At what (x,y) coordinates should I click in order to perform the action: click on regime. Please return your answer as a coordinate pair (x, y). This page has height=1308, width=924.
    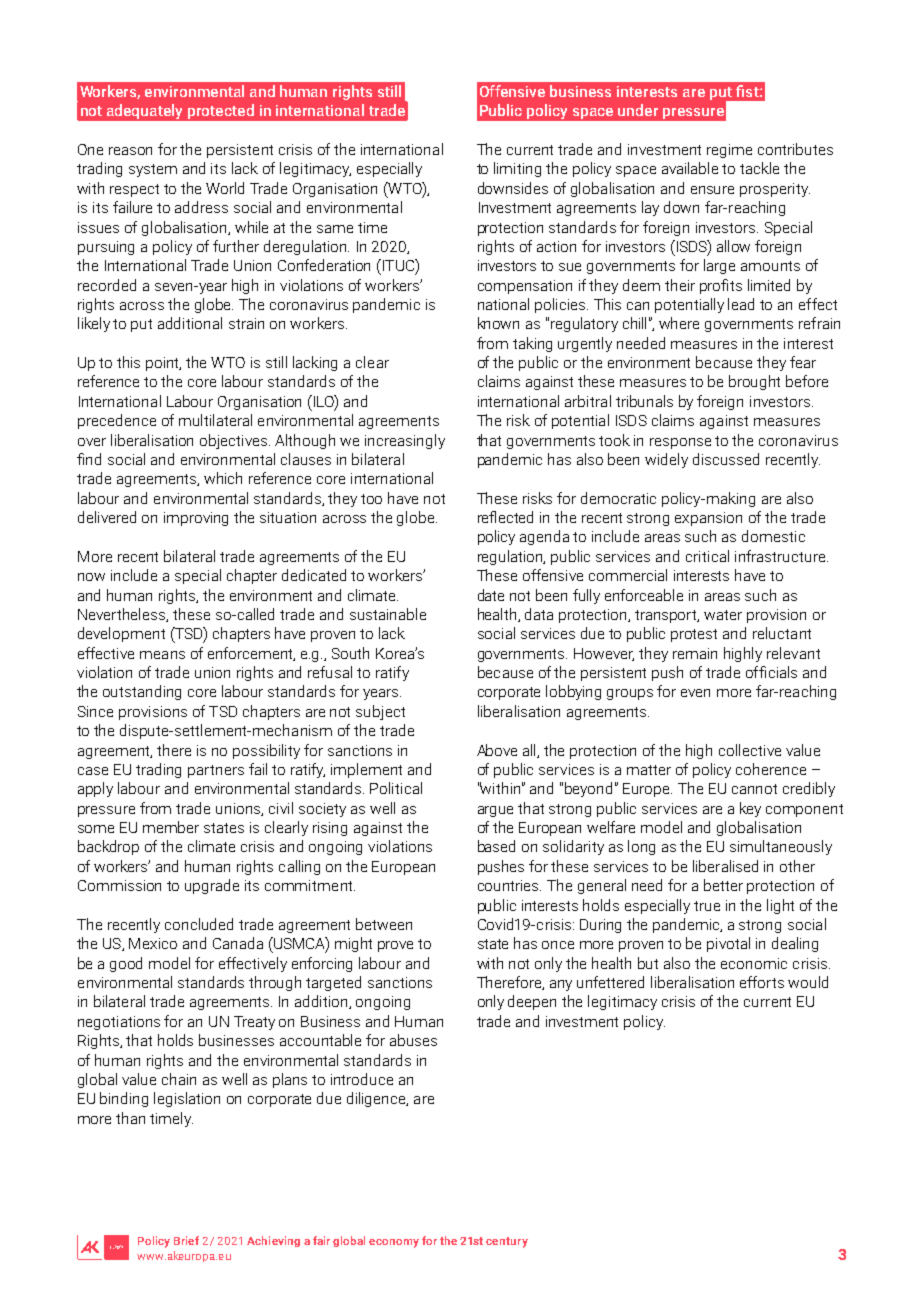
    Looking at the image, I should click on (729, 151).
